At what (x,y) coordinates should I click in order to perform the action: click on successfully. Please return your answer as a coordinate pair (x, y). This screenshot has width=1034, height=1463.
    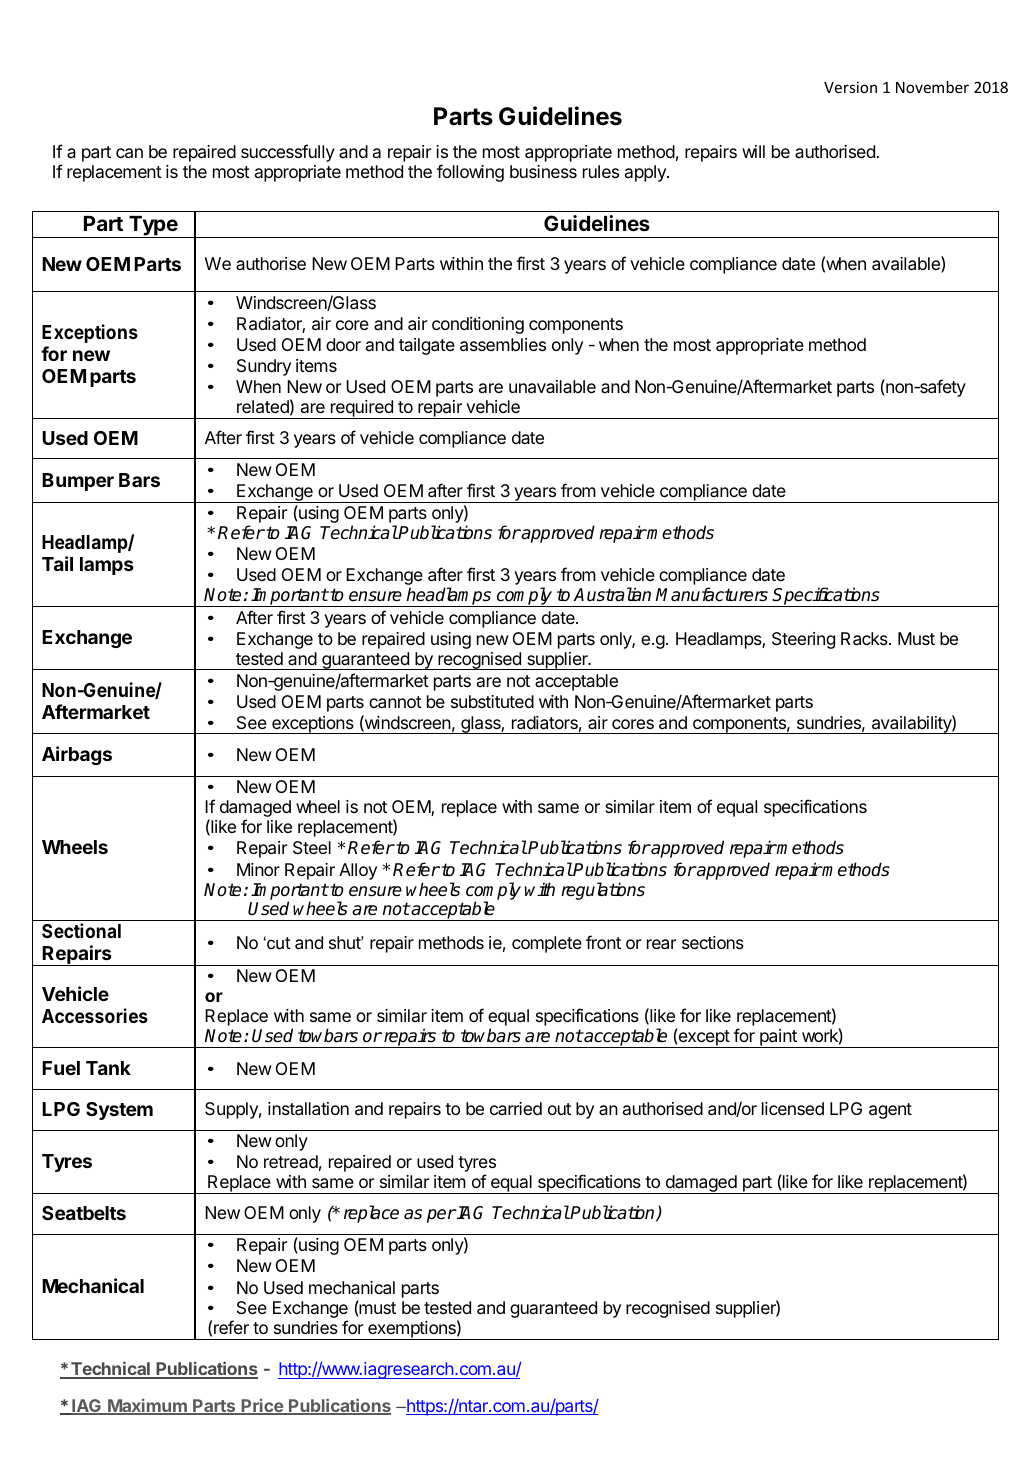
    Looking at the image, I should click on (288, 153).
